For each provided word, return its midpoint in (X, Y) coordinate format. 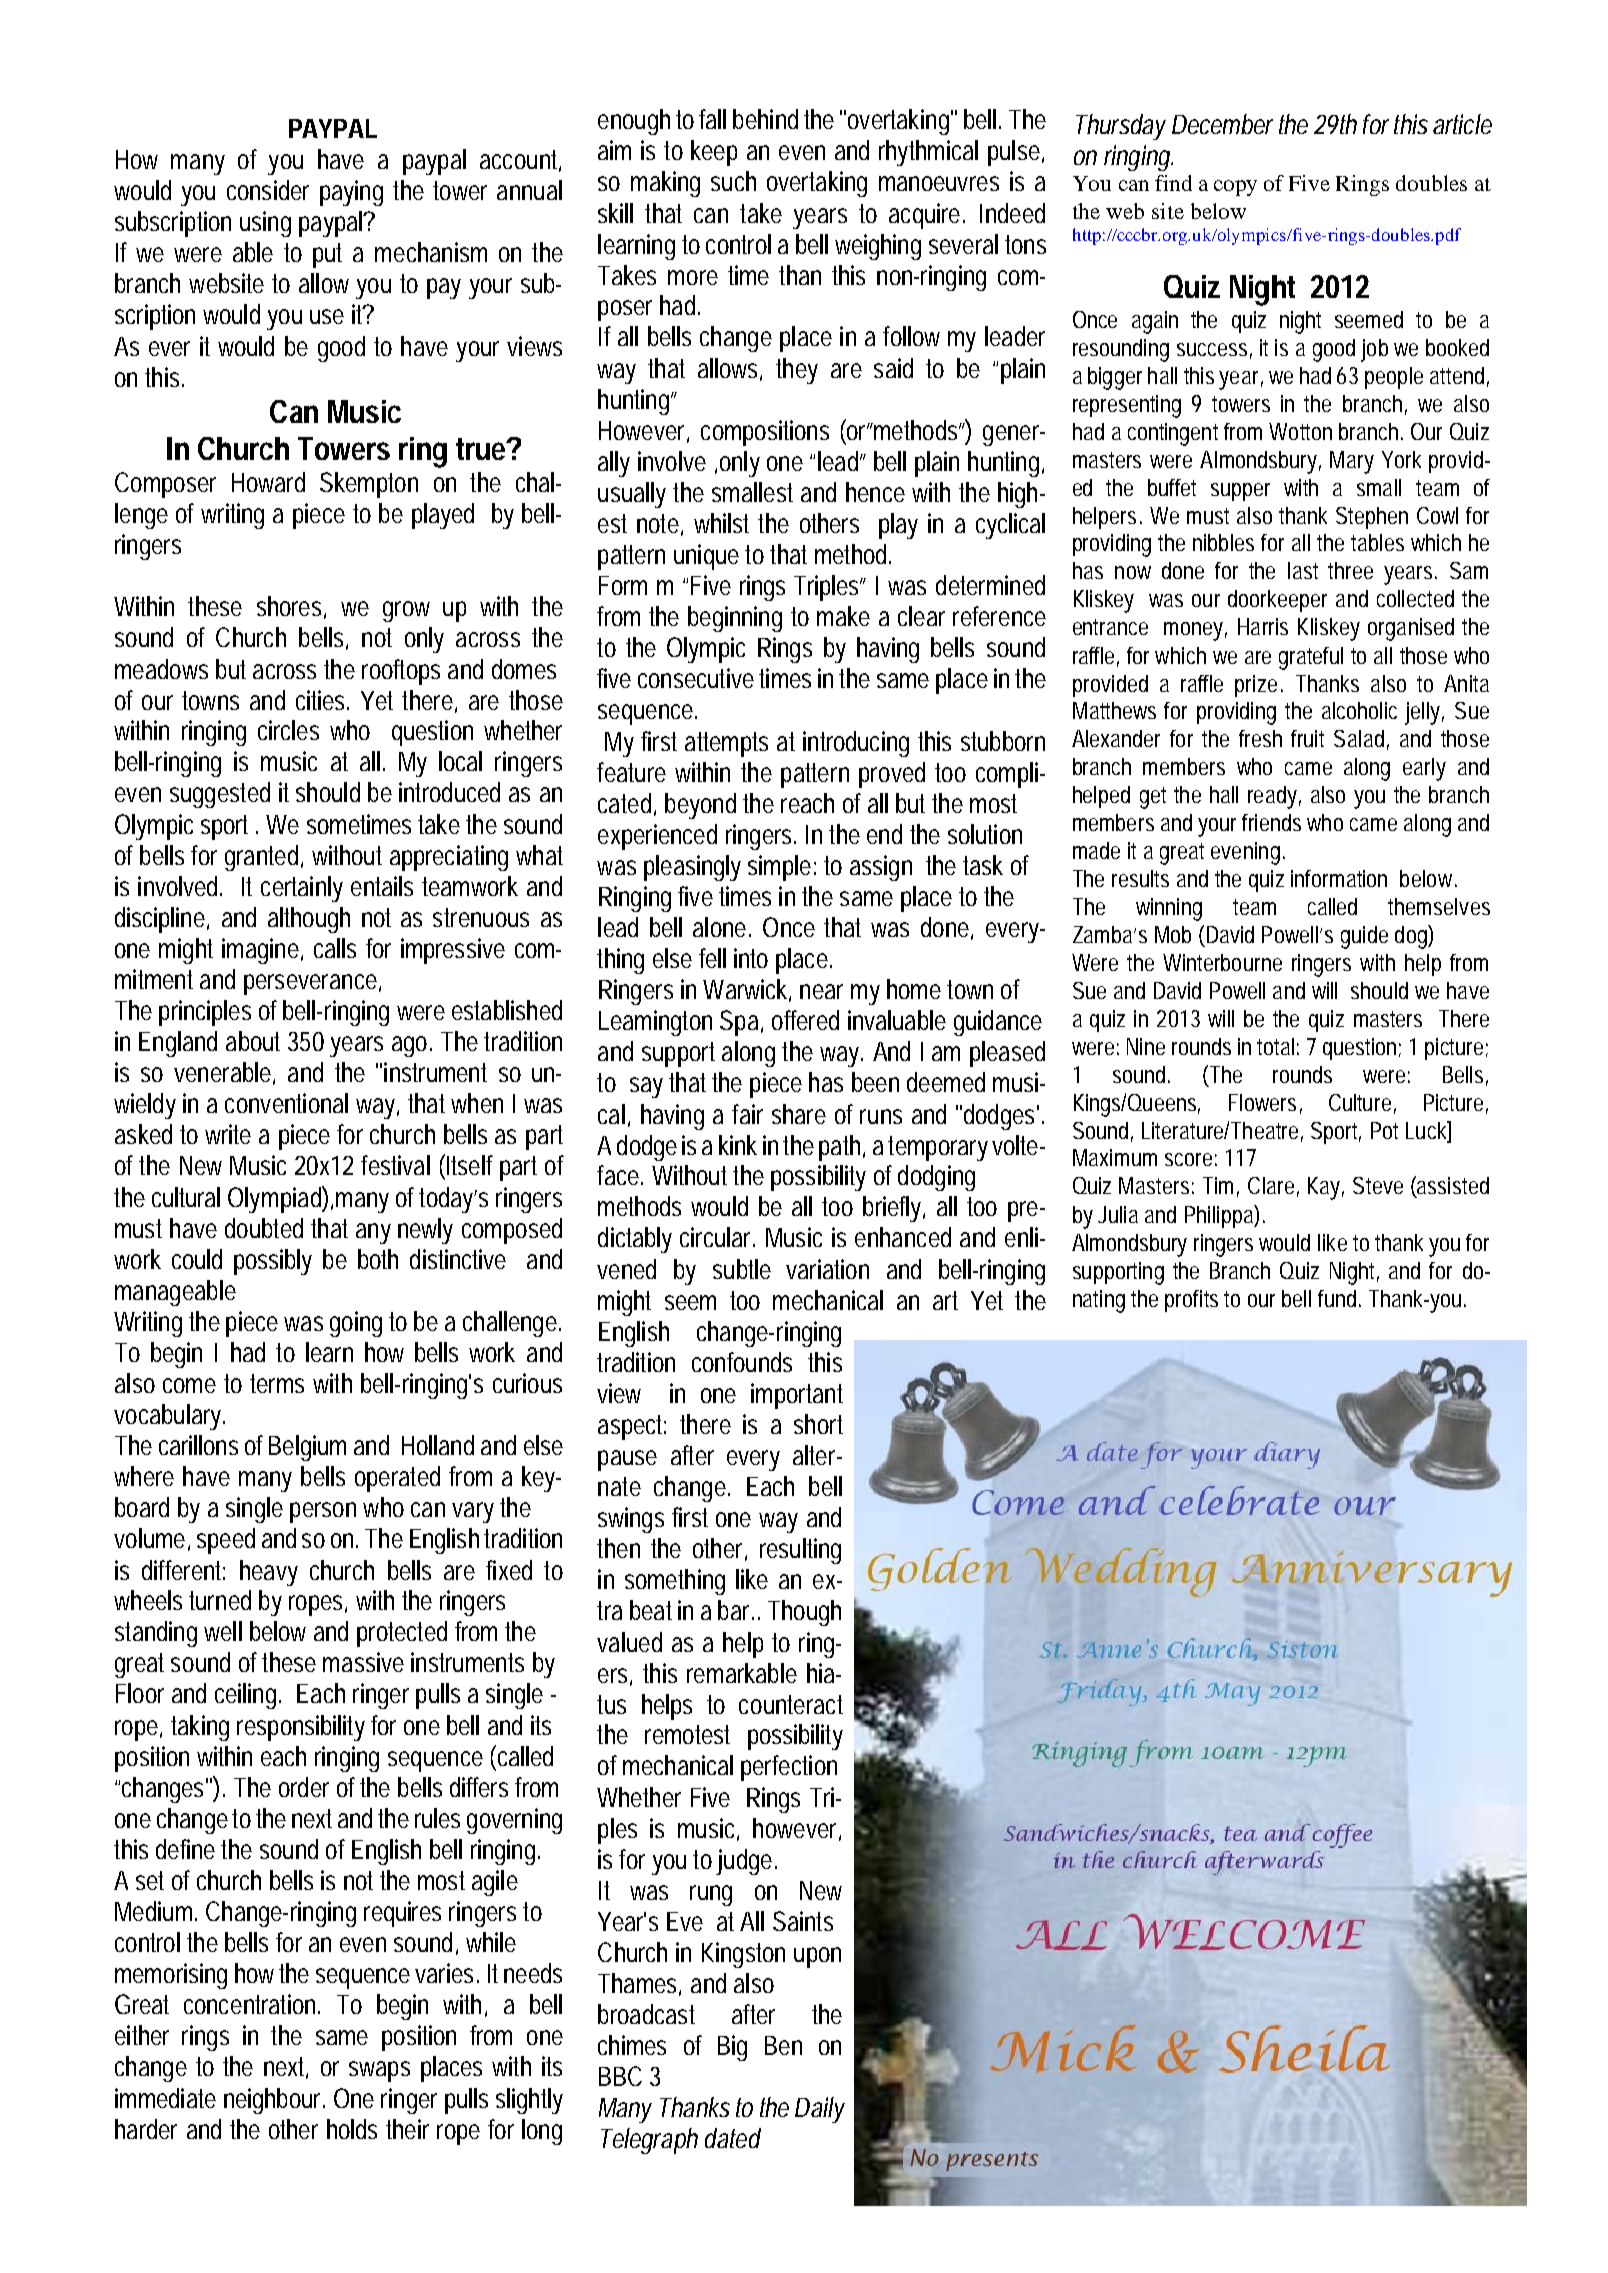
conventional (286, 1103)
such (733, 181)
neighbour (274, 2101)
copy (1235, 188)
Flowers (1262, 1102)
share (799, 1114)
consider (268, 190)
